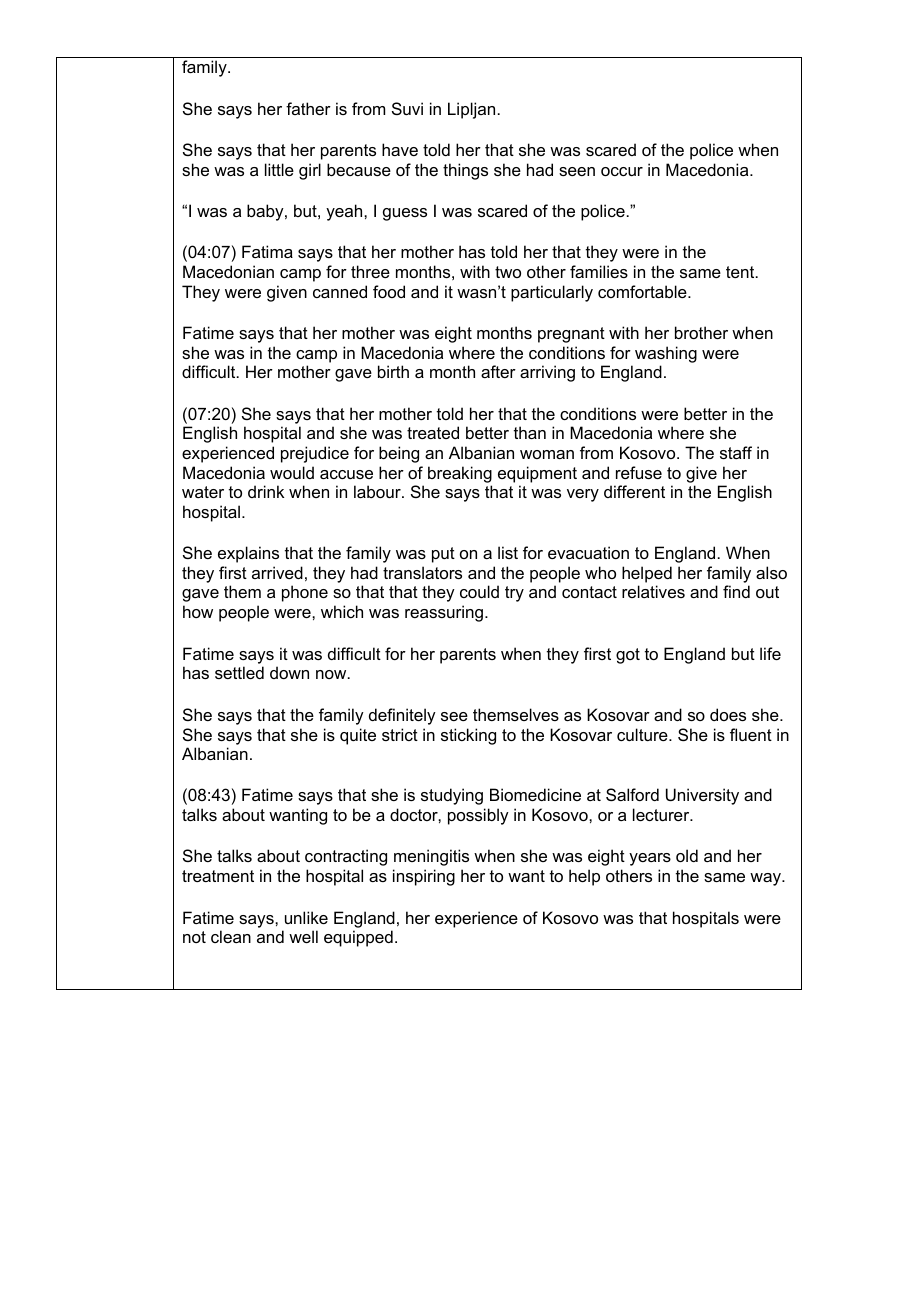 The image size is (924, 1308). I want to click on Fatima, so click(267, 251).
